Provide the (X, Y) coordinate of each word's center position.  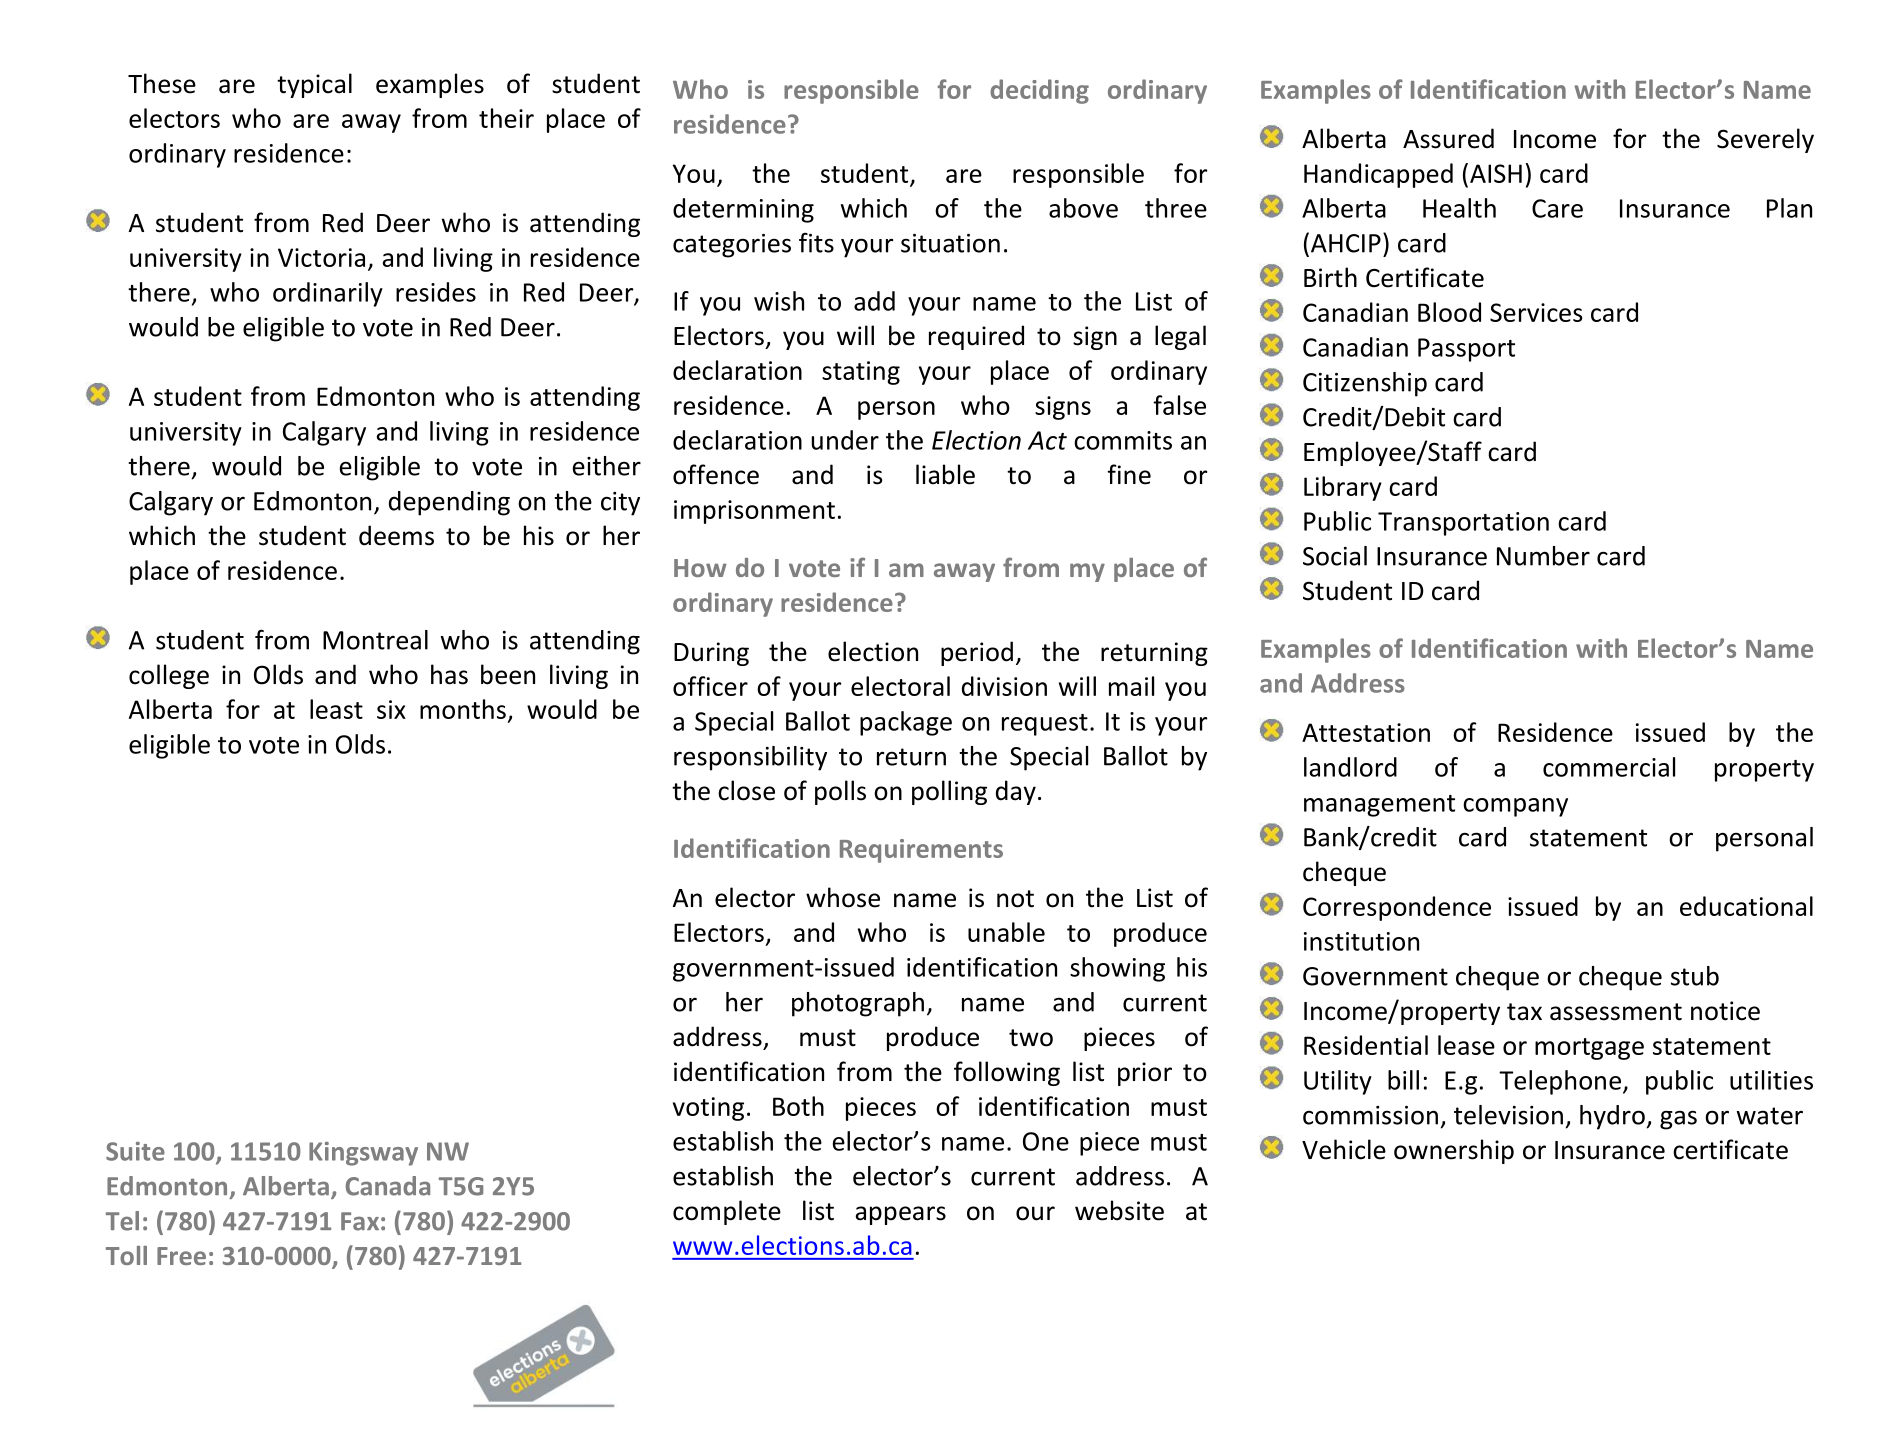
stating (861, 373)
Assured (1448, 138)
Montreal (375, 640)
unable (1006, 932)
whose (843, 897)
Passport (1466, 350)
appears (900, 1215)
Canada (387, 1186)
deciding (1039, 91)
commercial (1609, 767)
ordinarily (328, 294)
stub (1695, 976)
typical (314, 85)
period (977, 653)
